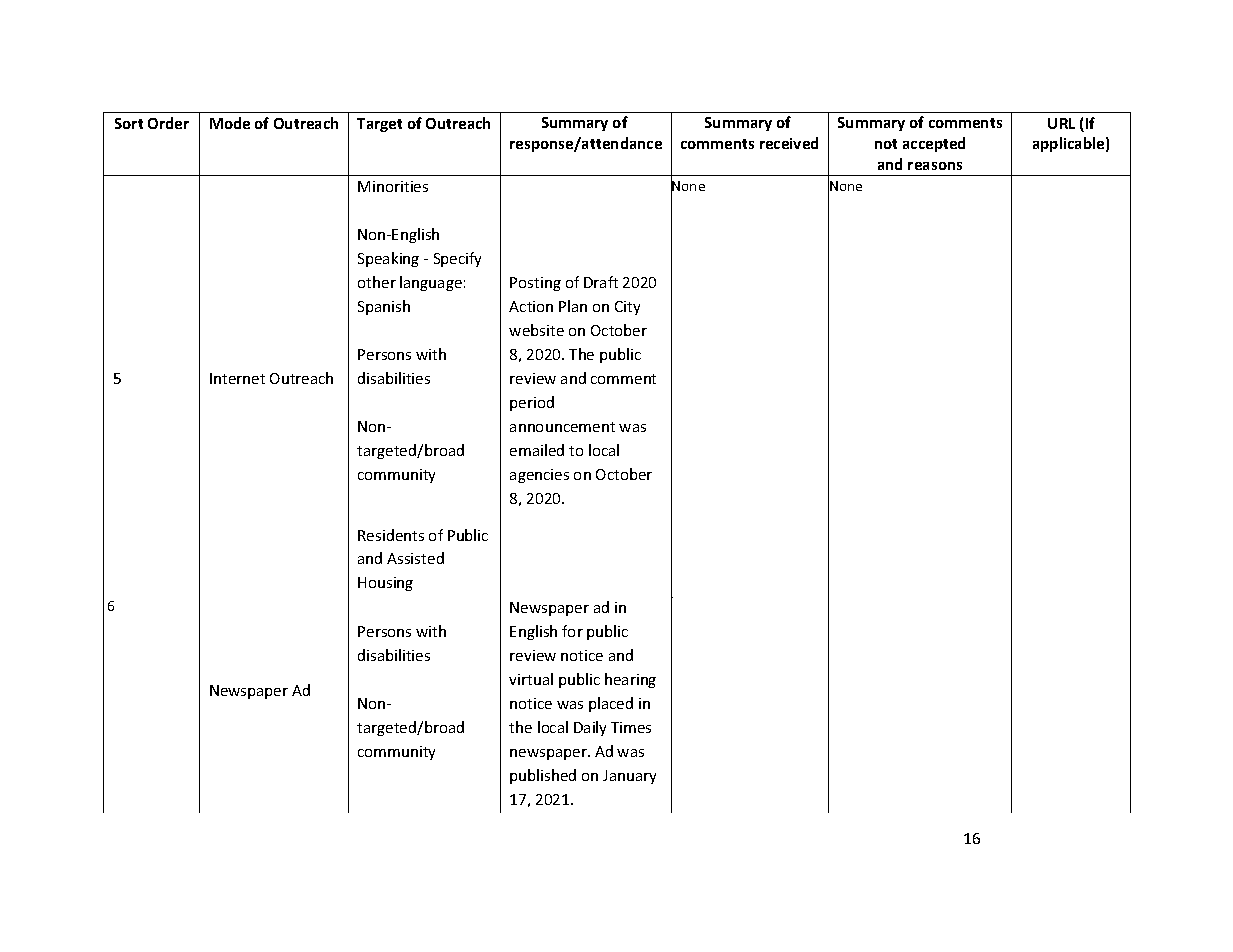  I want to click on agencies, so click(539, 476).
